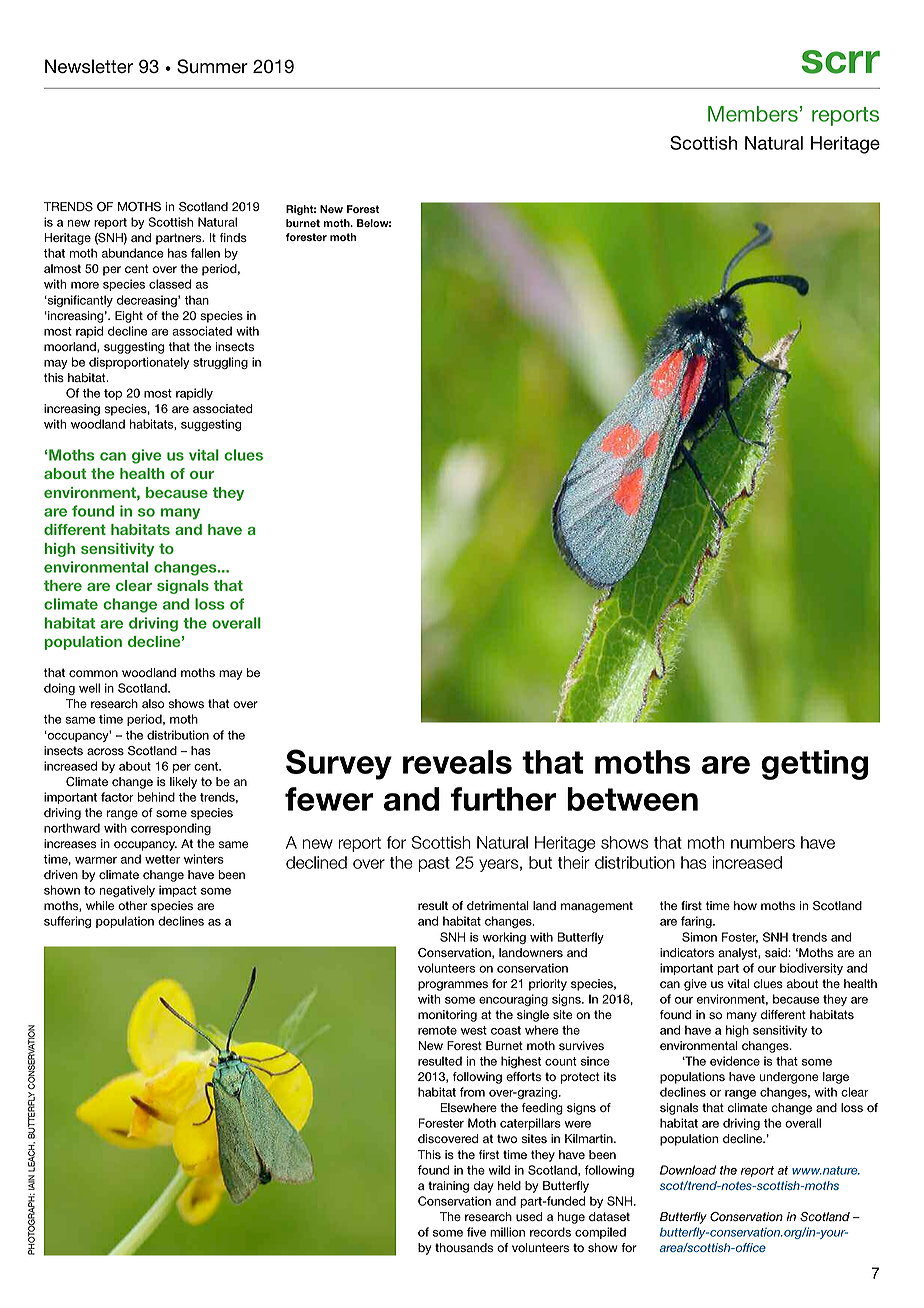 This image has height=1308, width=924. Describe the element at coordinates (113, 394) in the image. I see `top` at that location.
